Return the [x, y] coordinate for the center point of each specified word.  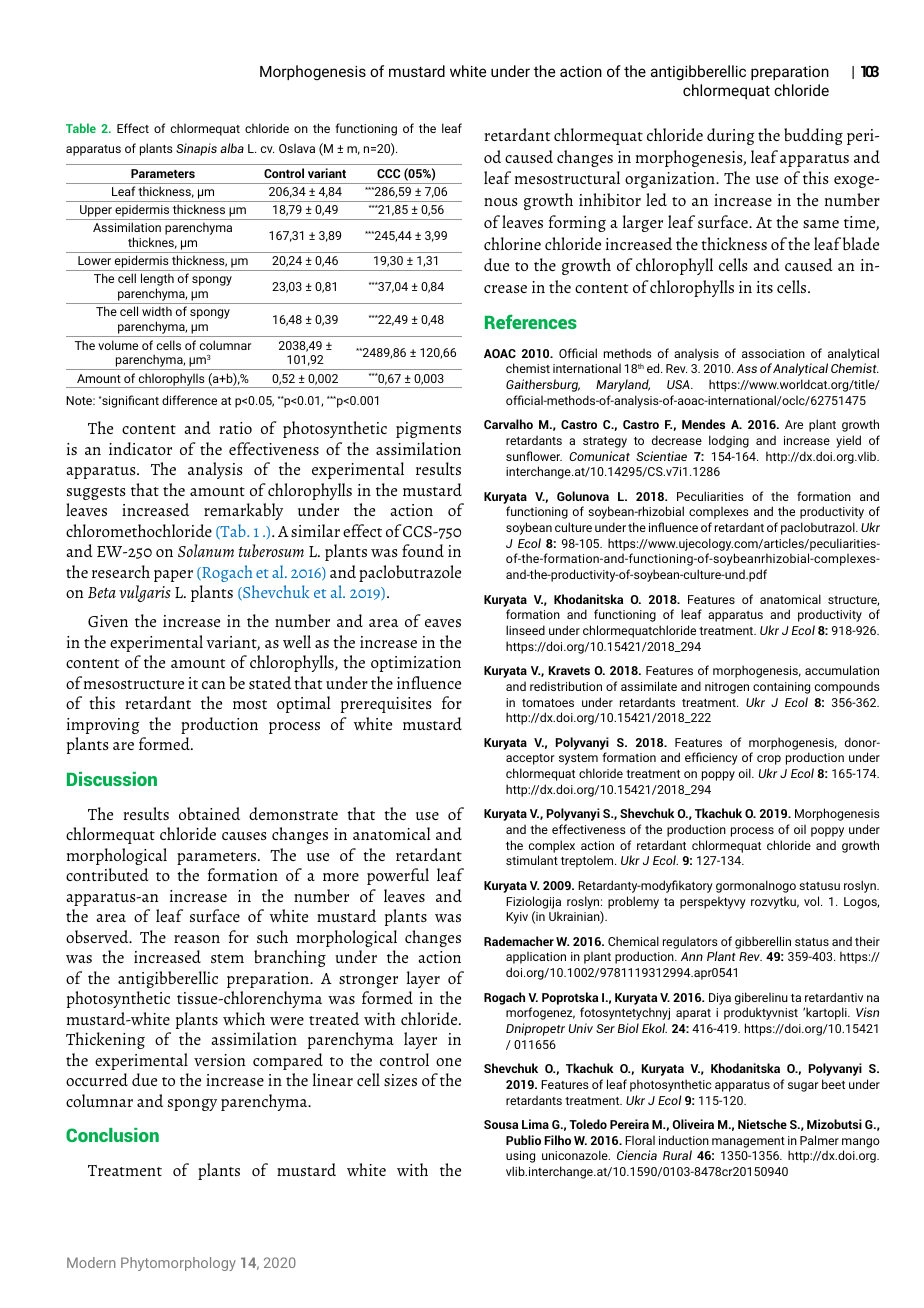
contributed [107, 874]
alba [232, 148]
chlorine [512, 243]
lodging [729, 441]
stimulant [532, 860]
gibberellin [763, 942]
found [423, 550]
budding [813, 136]
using [520, 1157]
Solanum [206, 550]
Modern [91, 1262]
